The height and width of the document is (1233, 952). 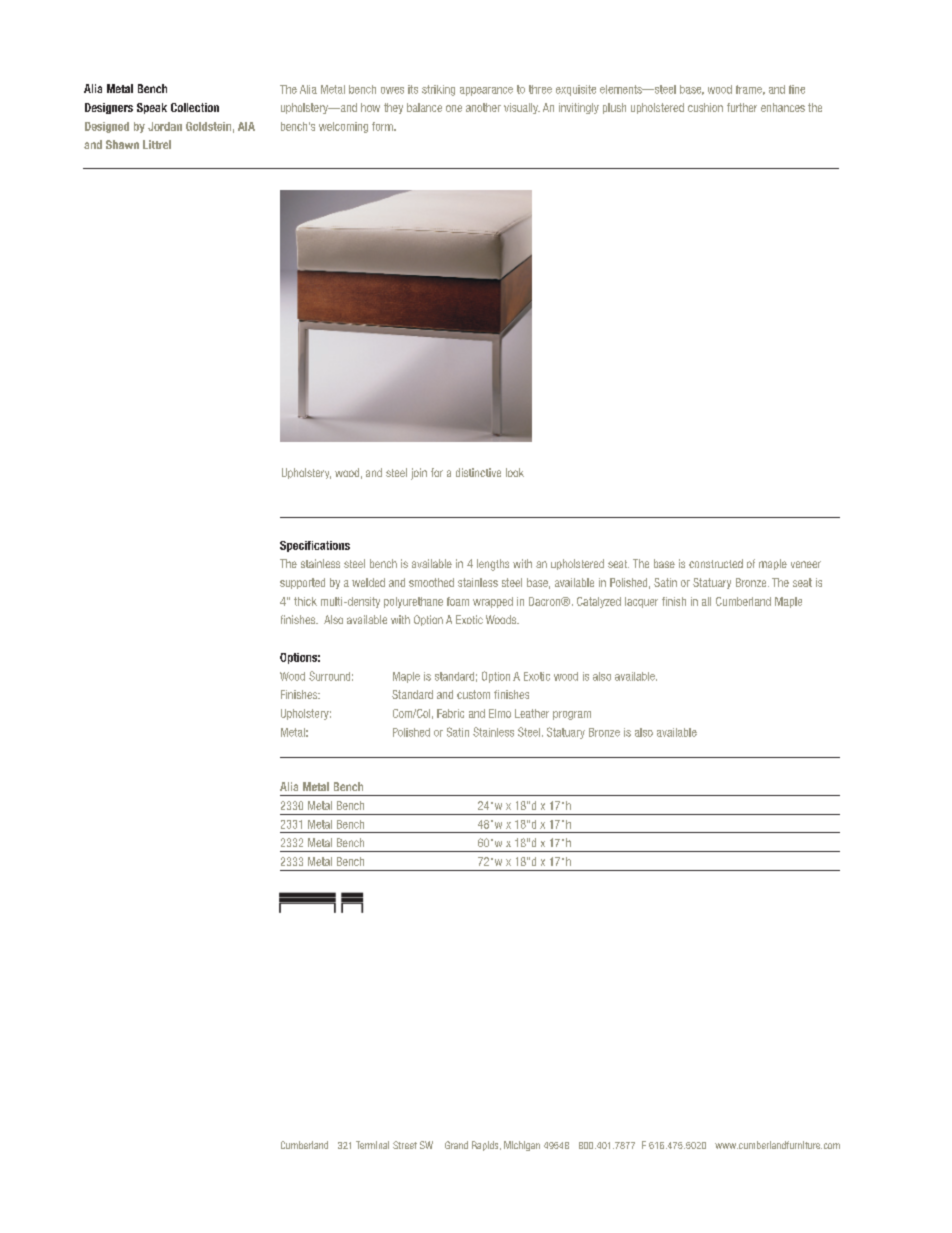 What do you see at coordinates (450, 713) in the document?
I see `Fabric` at bounding box center [450, 713].
